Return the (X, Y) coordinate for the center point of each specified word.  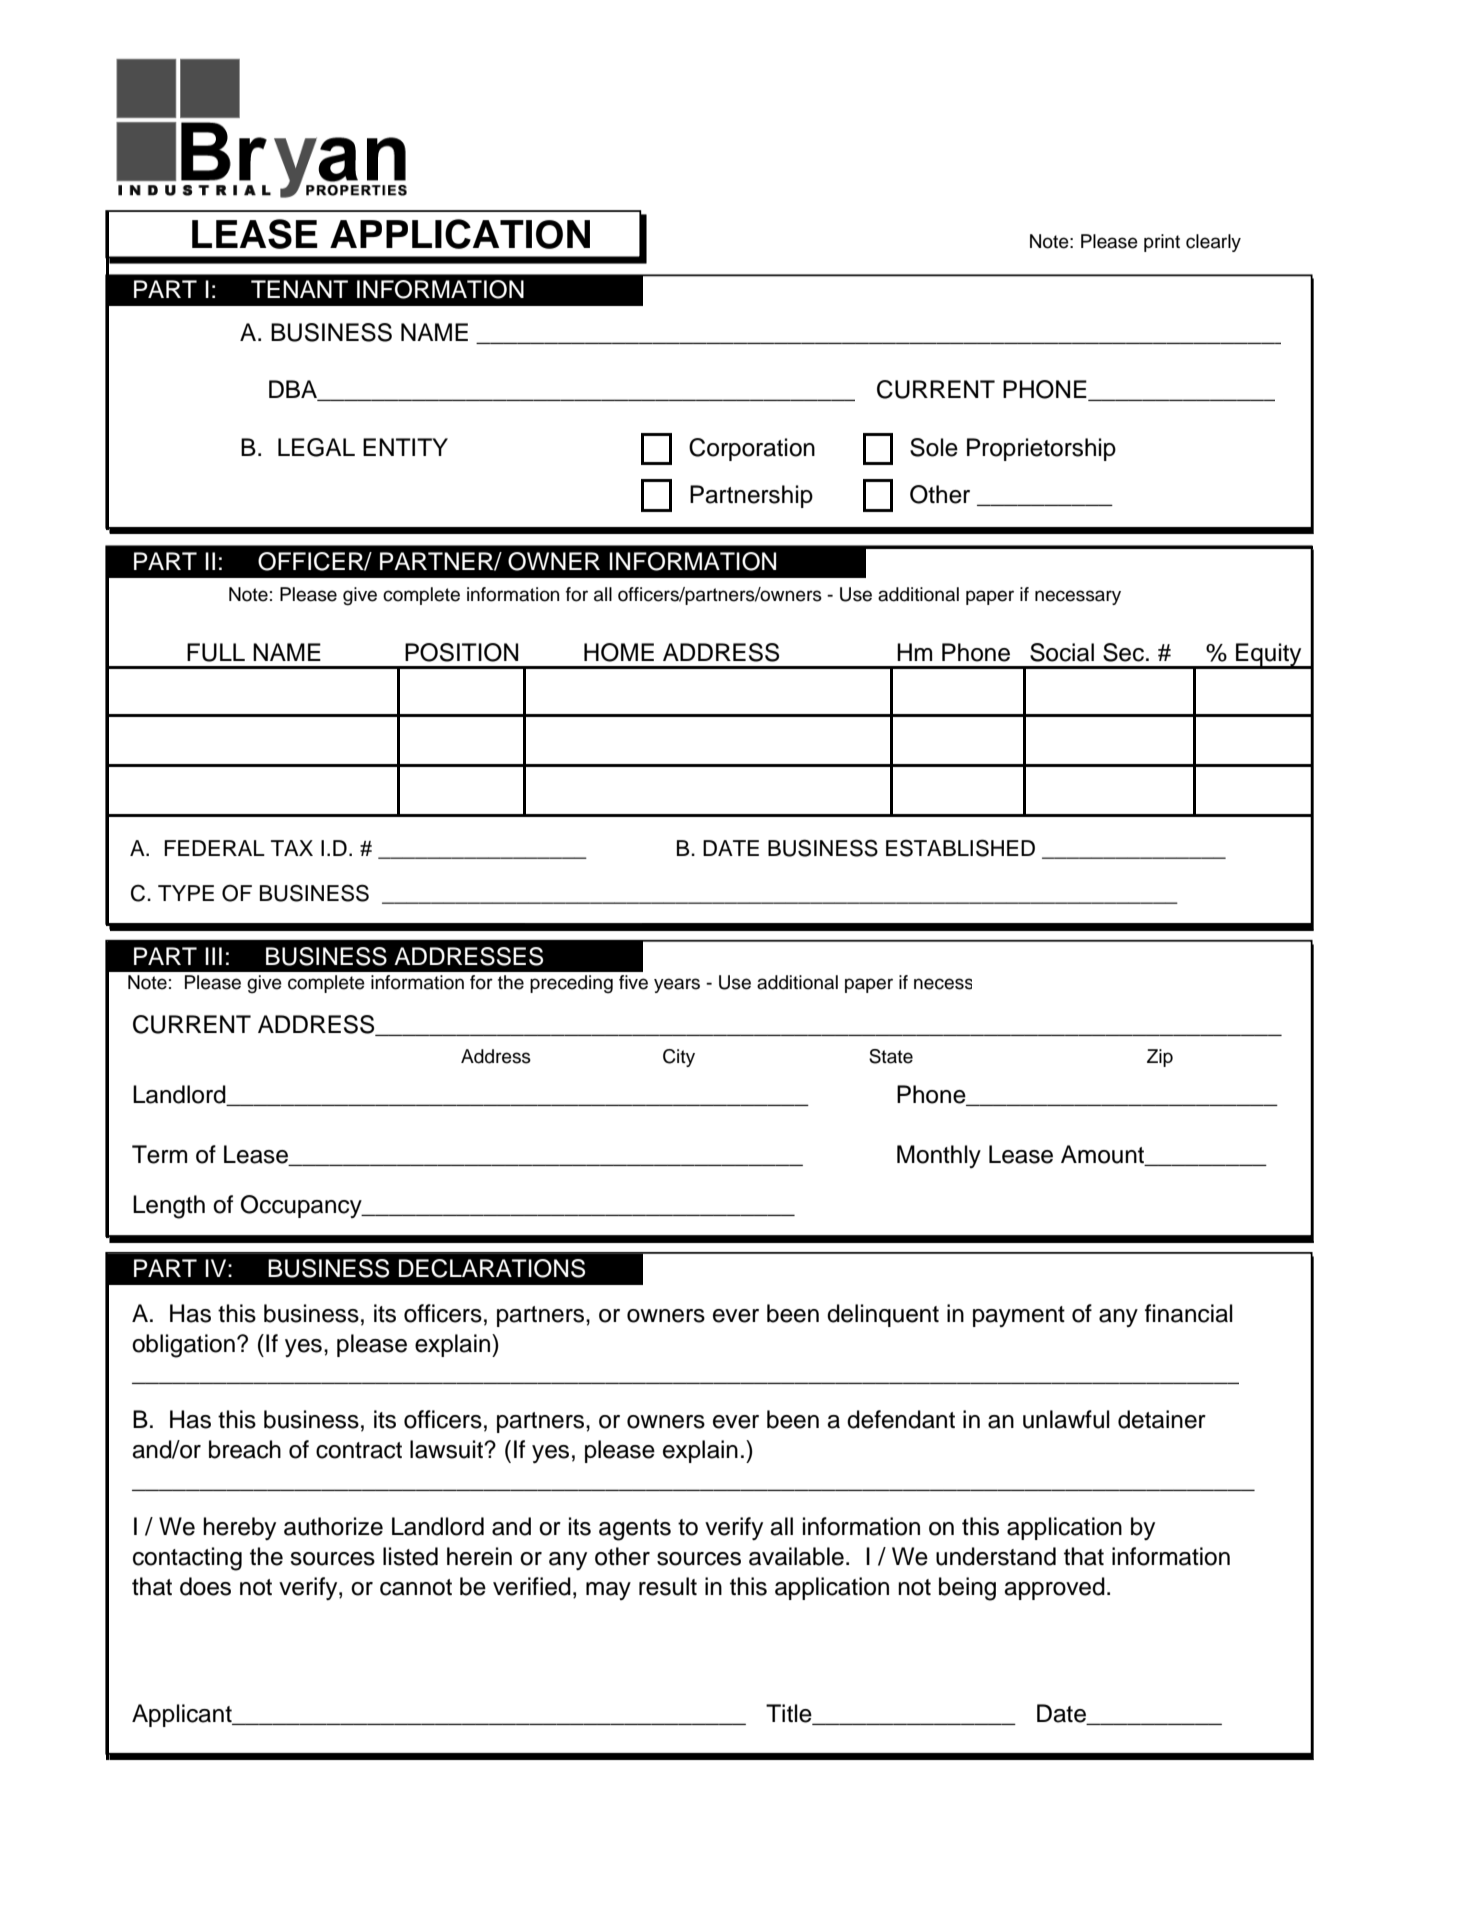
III (213, 956)
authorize (333, 1526)
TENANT (299, 289)
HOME (619, 652)
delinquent (883, 1315)
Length (169, 1207)
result (668, 1586)
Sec (1123, 652)
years (677, 985)
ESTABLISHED (960, 848)
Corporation (752, 449)
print (1162, 243)
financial (1189, 1313)
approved (1054, 1588)
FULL (216, 652)
